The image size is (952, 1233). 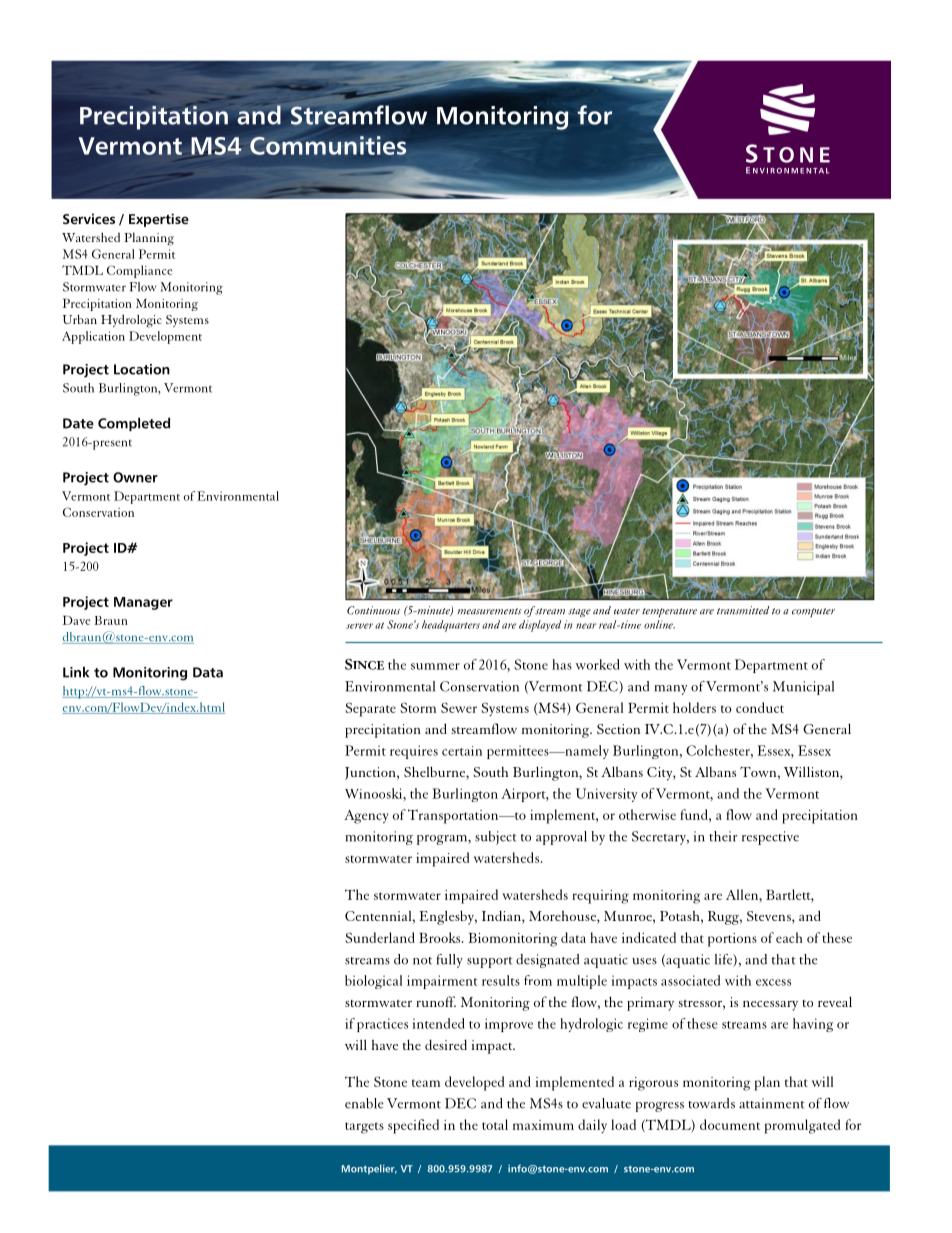 I want to click on Communities, so click(x=328, y=145).
